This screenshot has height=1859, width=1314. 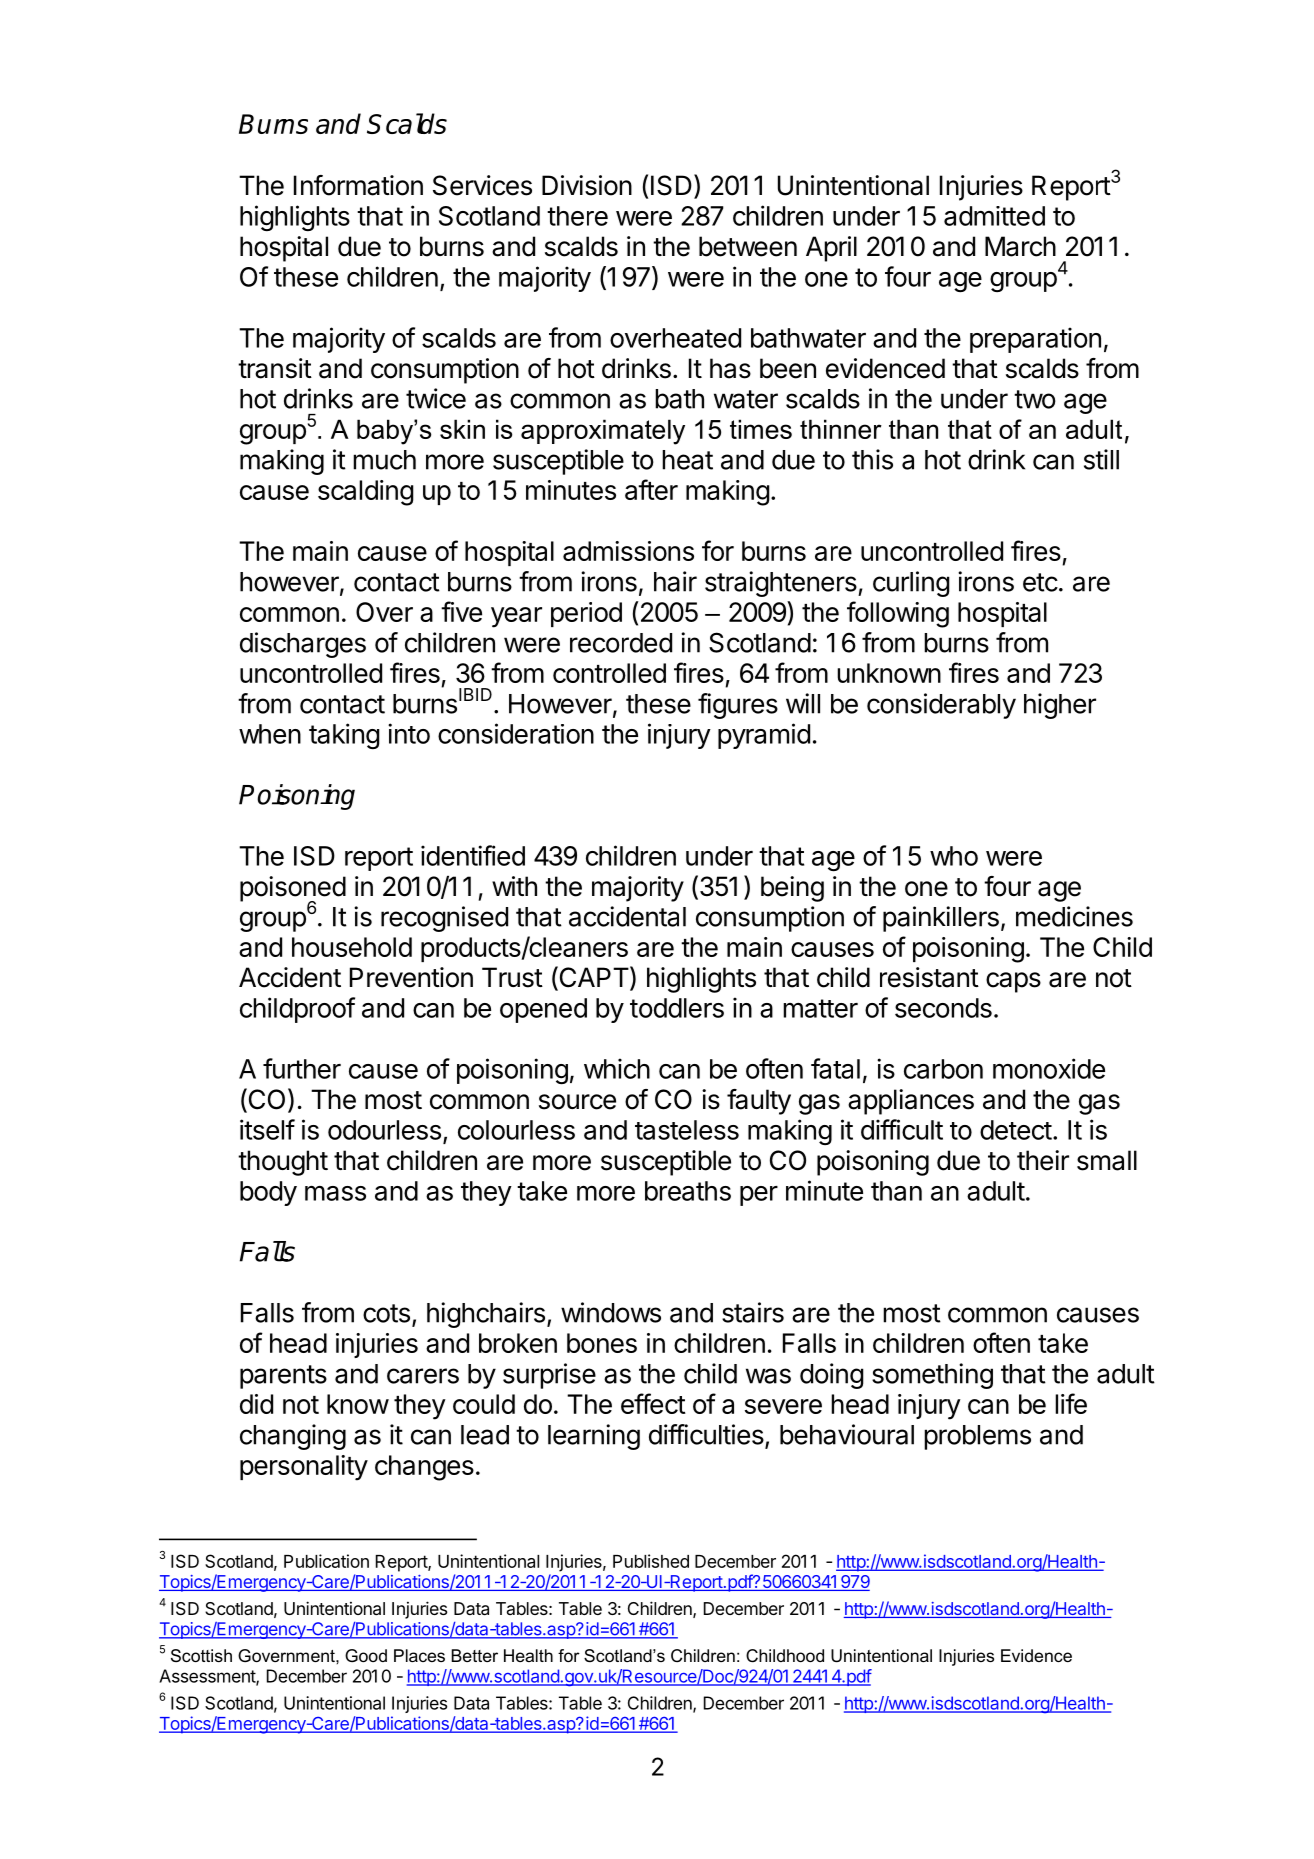 I want to click on household, so click(x=352, y=947).
